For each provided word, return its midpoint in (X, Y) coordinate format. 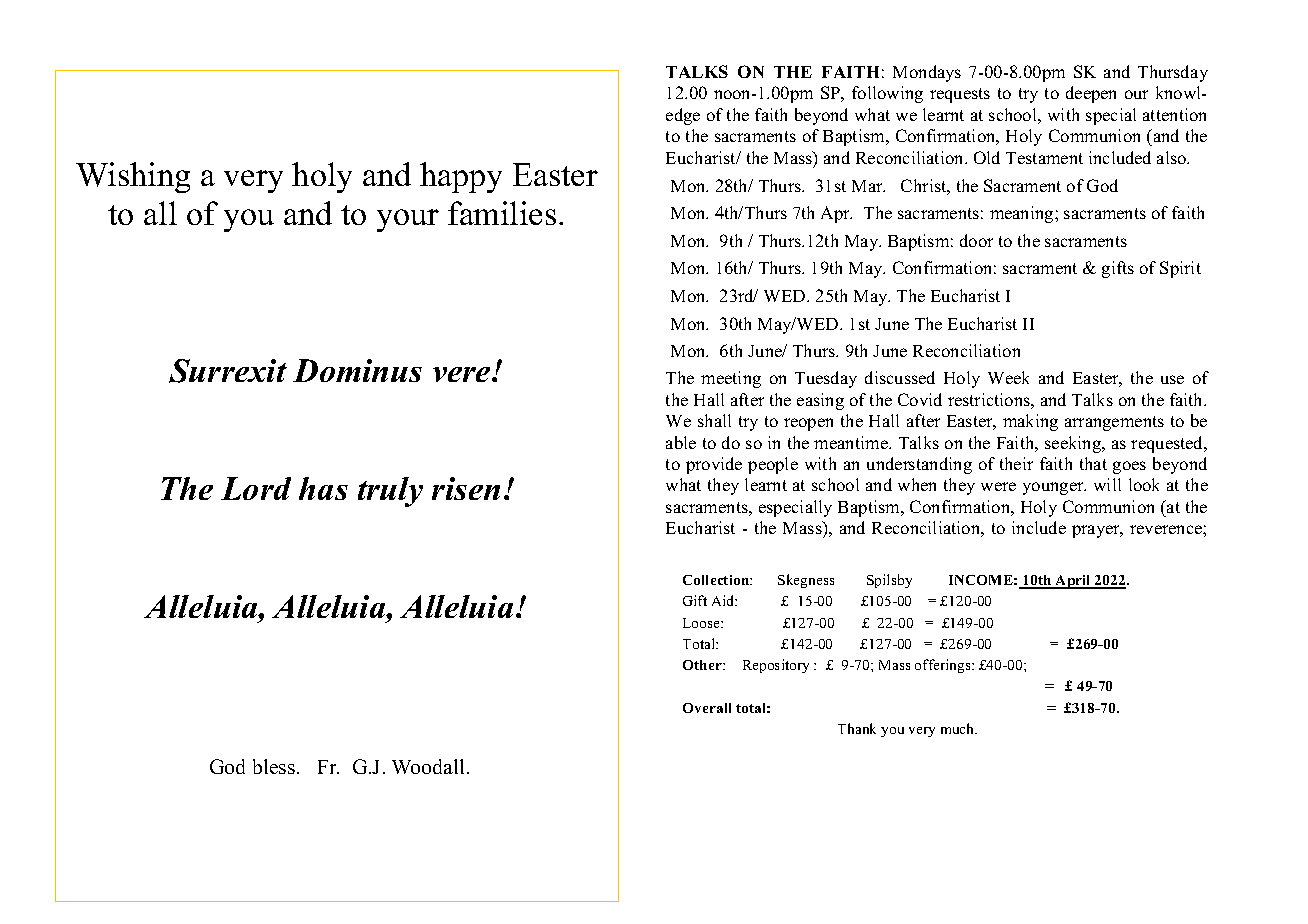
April (1073, 582)
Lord (256, 488)
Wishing (133, 177)
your (408, 220)
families (502, 213)
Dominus (357, 370)
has (323, 488)
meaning (1023, 214)
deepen (1091, 94)
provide (714, 465)
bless (275, 766)
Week (1008, 377)
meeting (731, 379)
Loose (702, 623)
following (887, 94)
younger (1054, 488)
